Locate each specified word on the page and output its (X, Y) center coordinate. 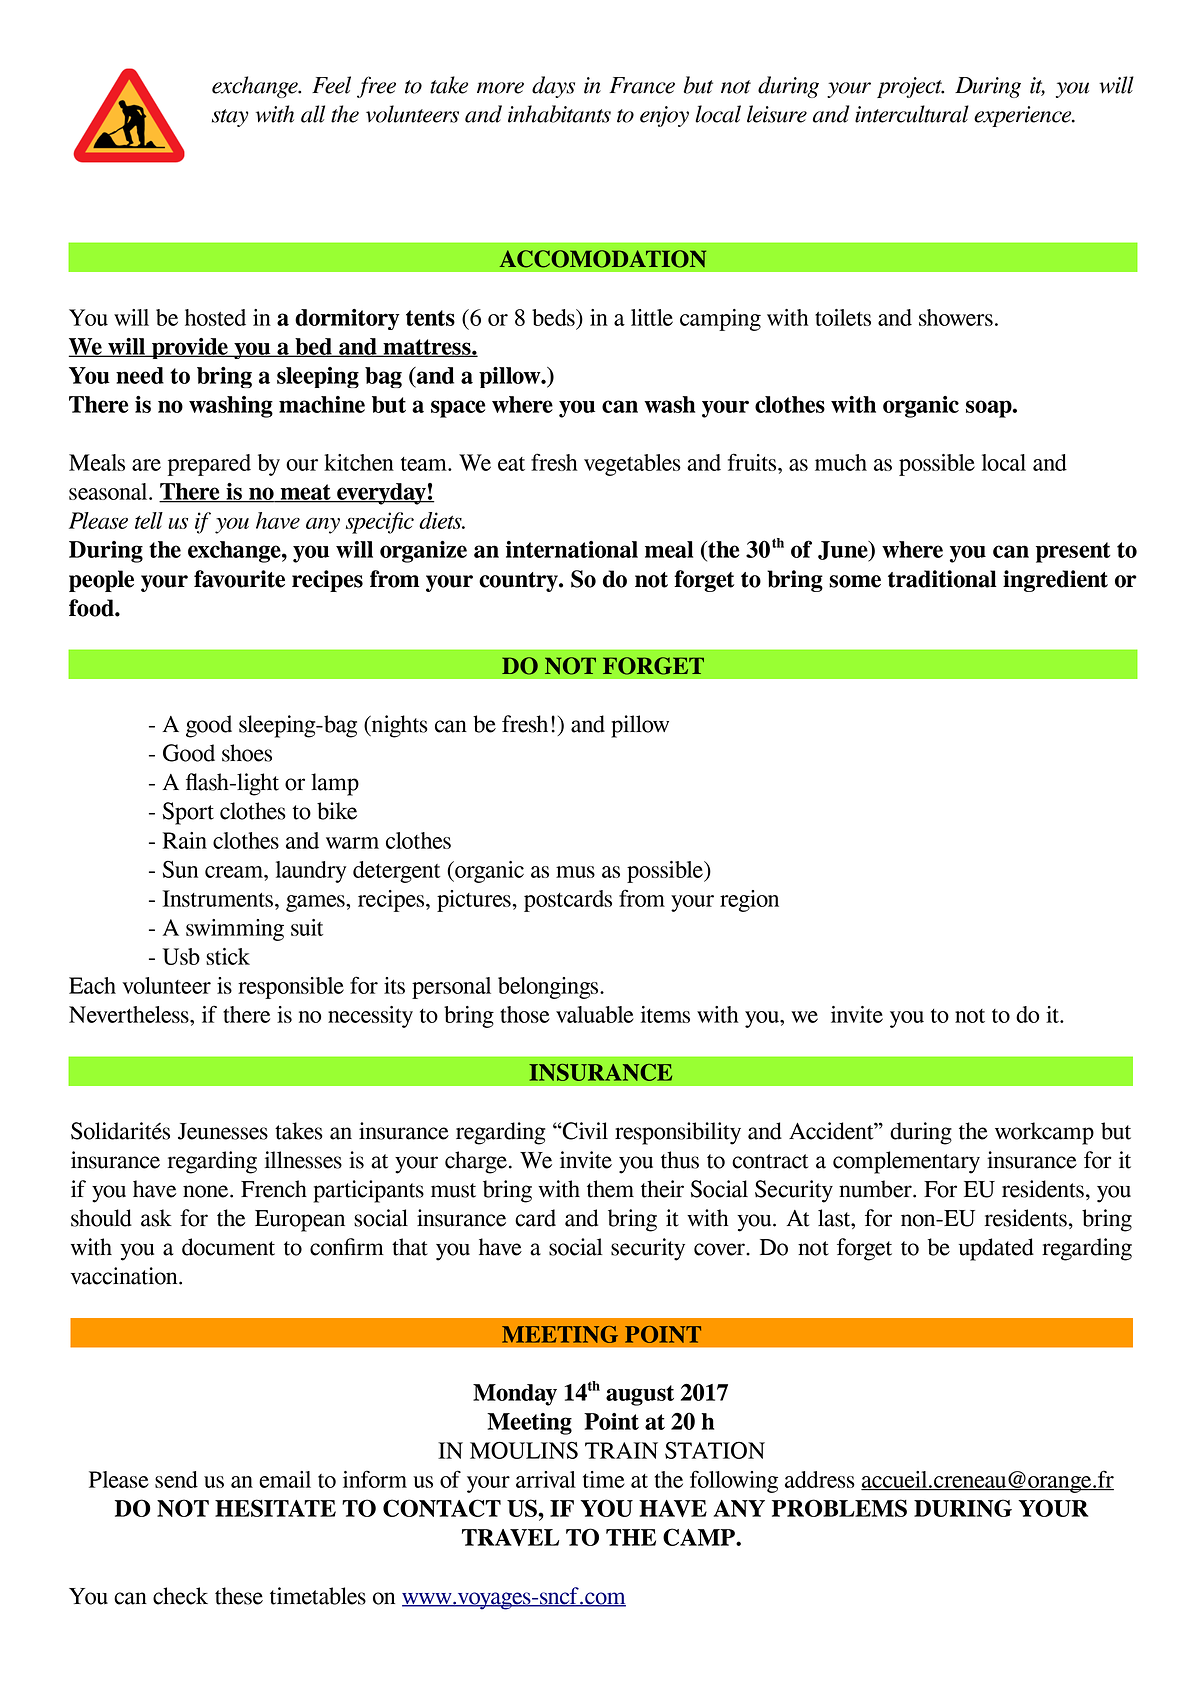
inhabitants (559, 114)
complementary (906, 1162)
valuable (595, 1014)
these (239, 1596)
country (519, 582)
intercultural (912, 114)
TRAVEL (510, 1537)
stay (230, 118)
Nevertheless (130, 1014)
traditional (942, 579)
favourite (239, 579)
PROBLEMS (839, 1508)
